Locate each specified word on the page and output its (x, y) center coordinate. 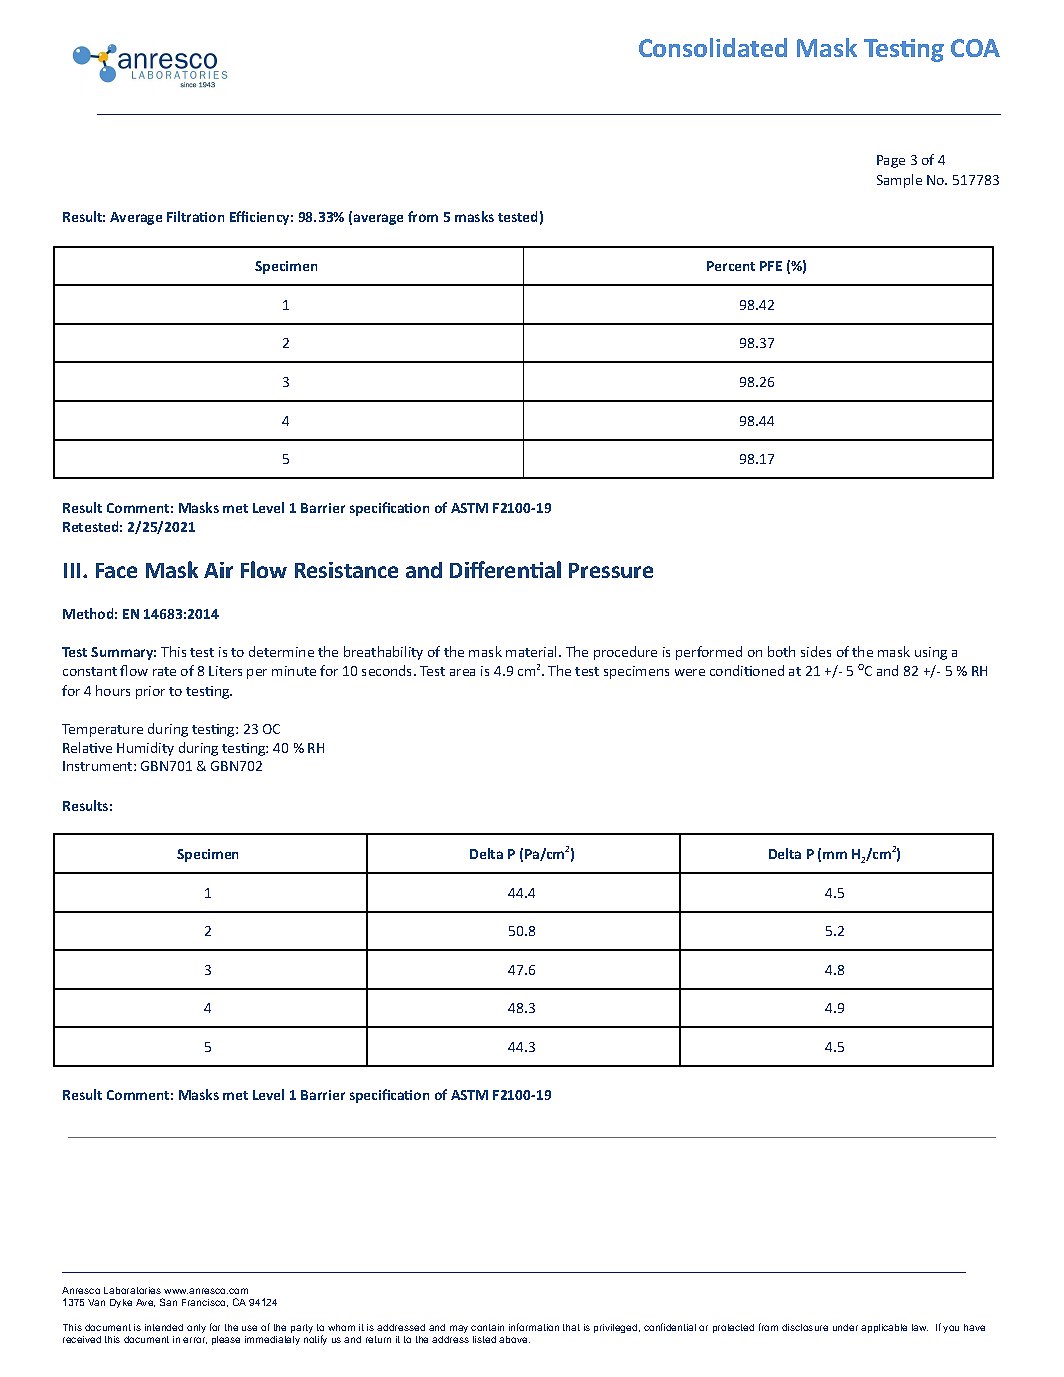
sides (816, 651)
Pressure (611, 570)
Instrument (99, 766)
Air (218, 570)
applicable (884, 1328)
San (168, 1302)
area (462, 672)
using (931, 653)
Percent (731, 266)
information (534, 1327)
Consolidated (713, 47)
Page (891, 161)
